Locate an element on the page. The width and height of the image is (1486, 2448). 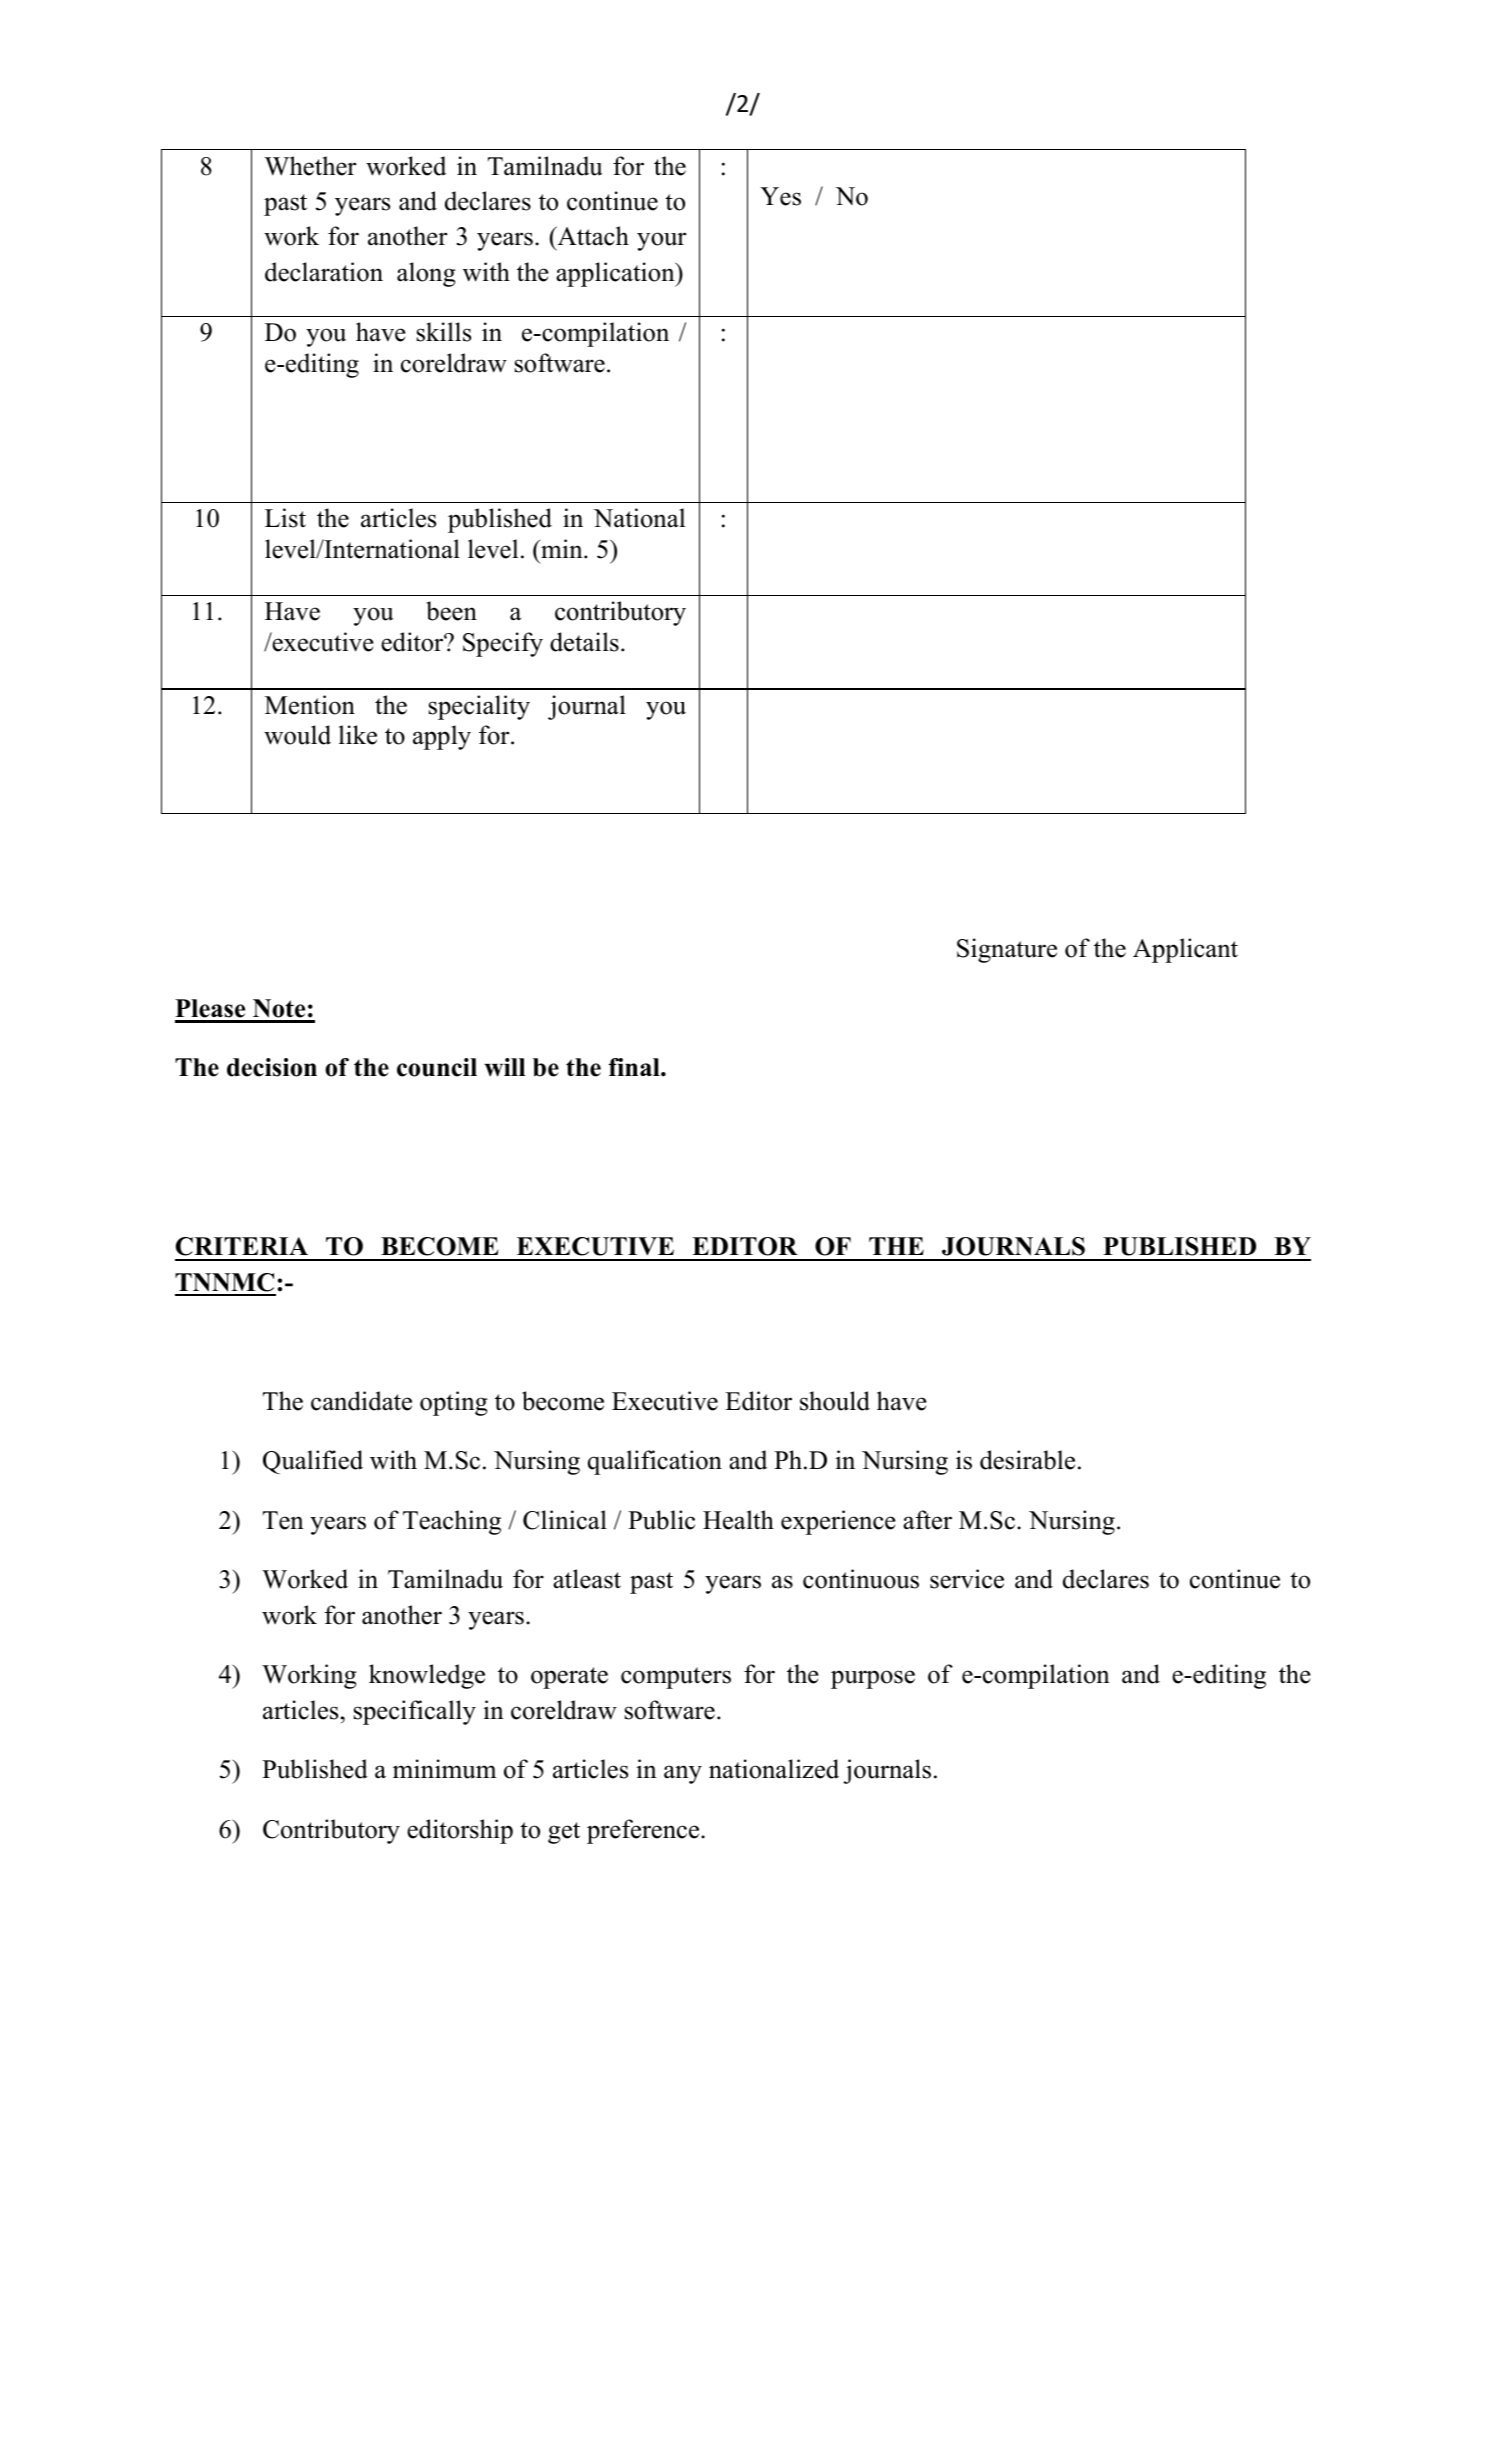
List is located at coordinates (285, 518).
